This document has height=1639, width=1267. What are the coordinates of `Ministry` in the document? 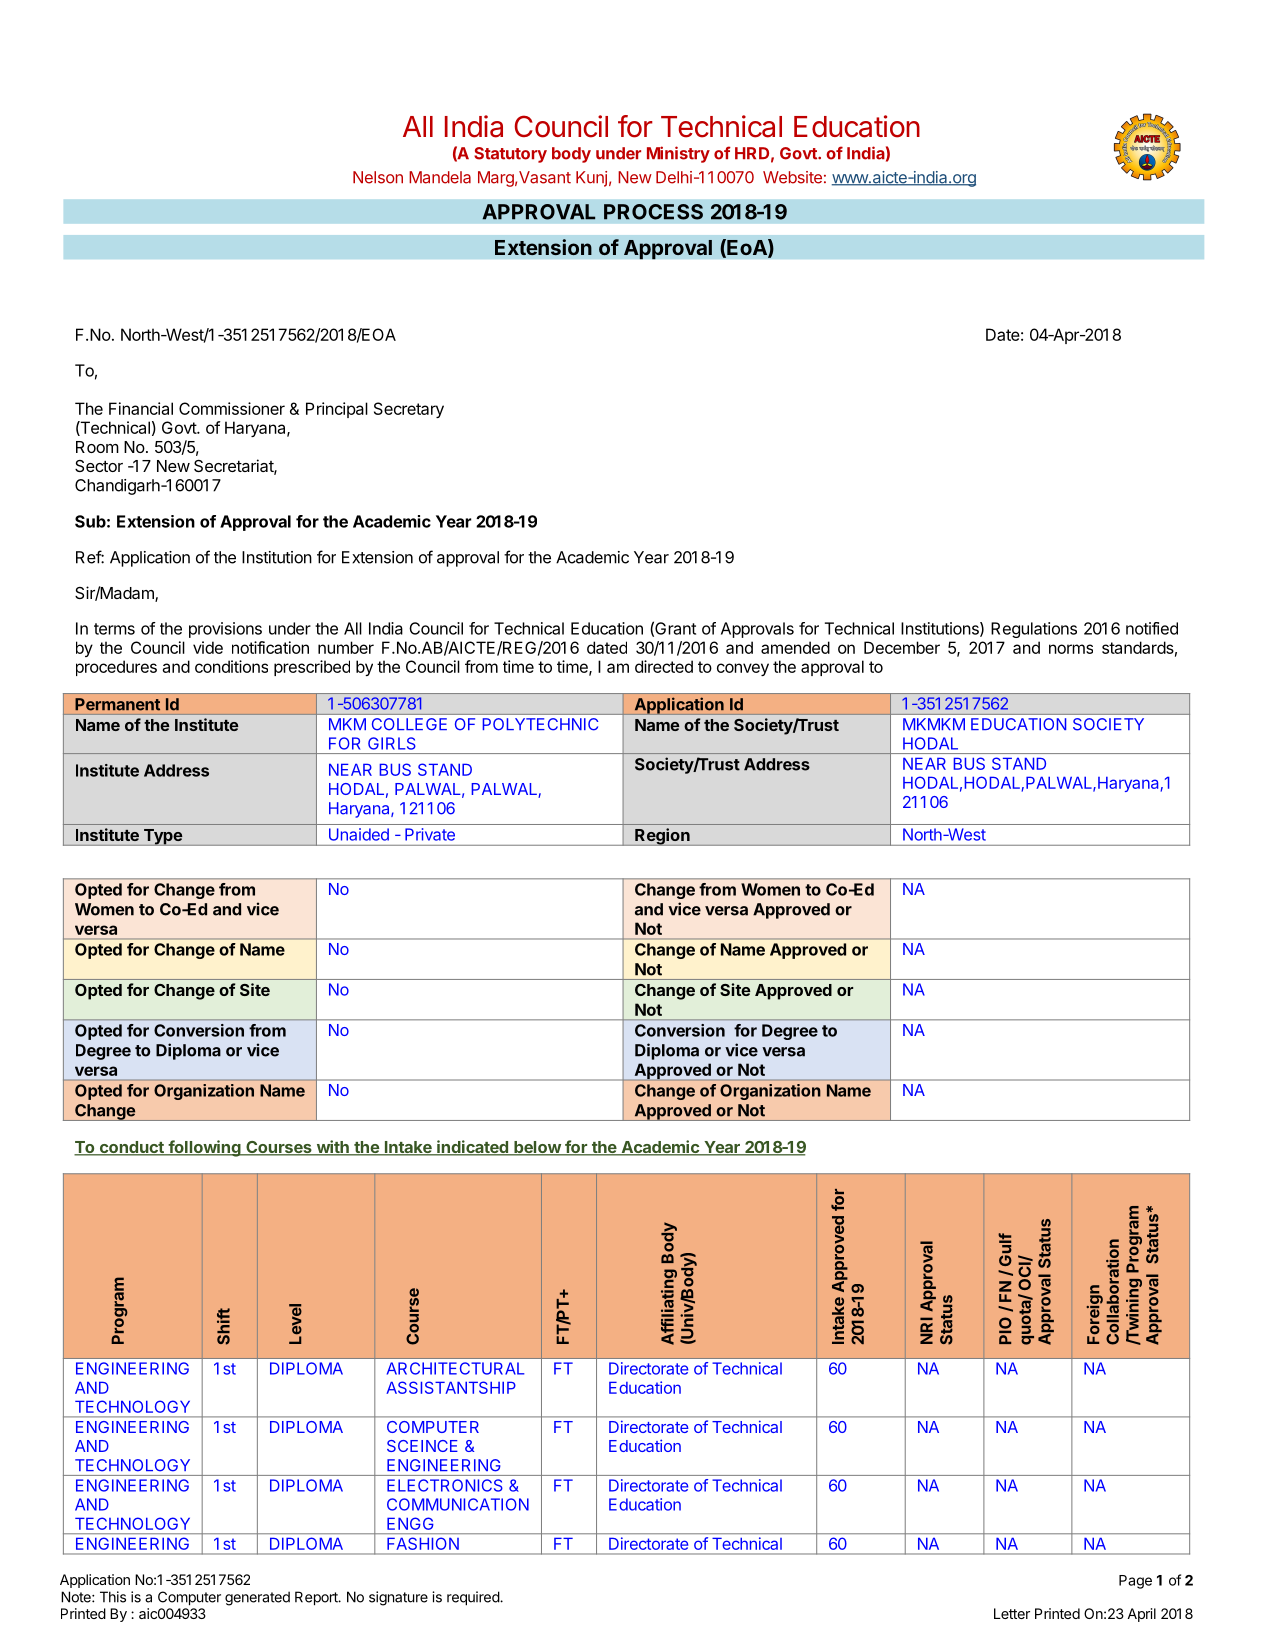 It's located at (678, 154).
